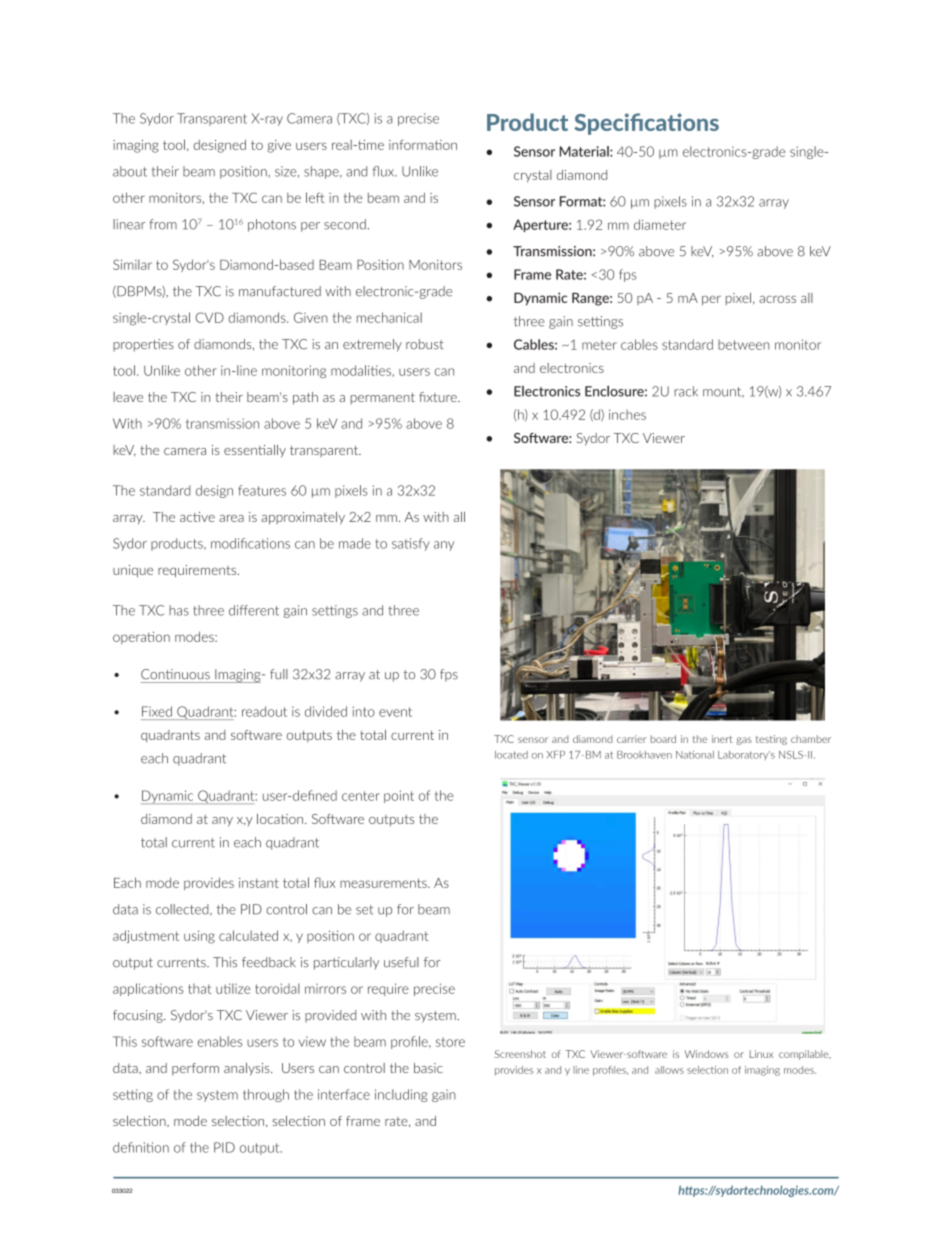 Image resolution: width=952 pixels, height=1233 pixels. What do you see at coordinates (266, 1095) in the document?
I see `through` at bounding box center [266, 1095].
